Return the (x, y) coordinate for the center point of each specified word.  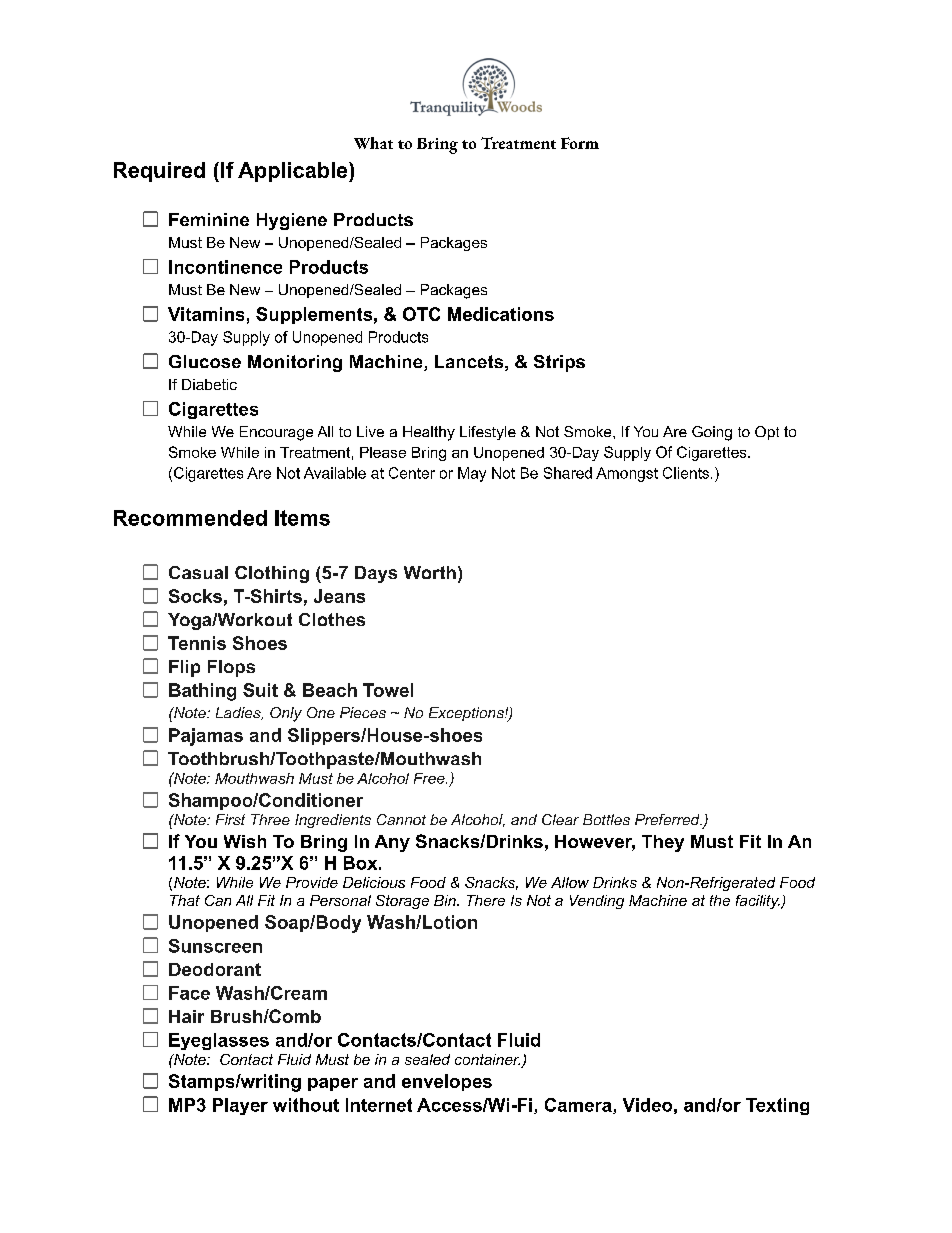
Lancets (469, 361)
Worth (430, 572)
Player (240, 1106)
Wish (245, 841)
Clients (686, 473)
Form (580, 143)
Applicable (294, 172)
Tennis (197, 643)
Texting (777, 1106)
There (486, 900)
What (373, 143)
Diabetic (209, 384)
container (488, 1061)
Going (712, 433)
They (663, 843)
